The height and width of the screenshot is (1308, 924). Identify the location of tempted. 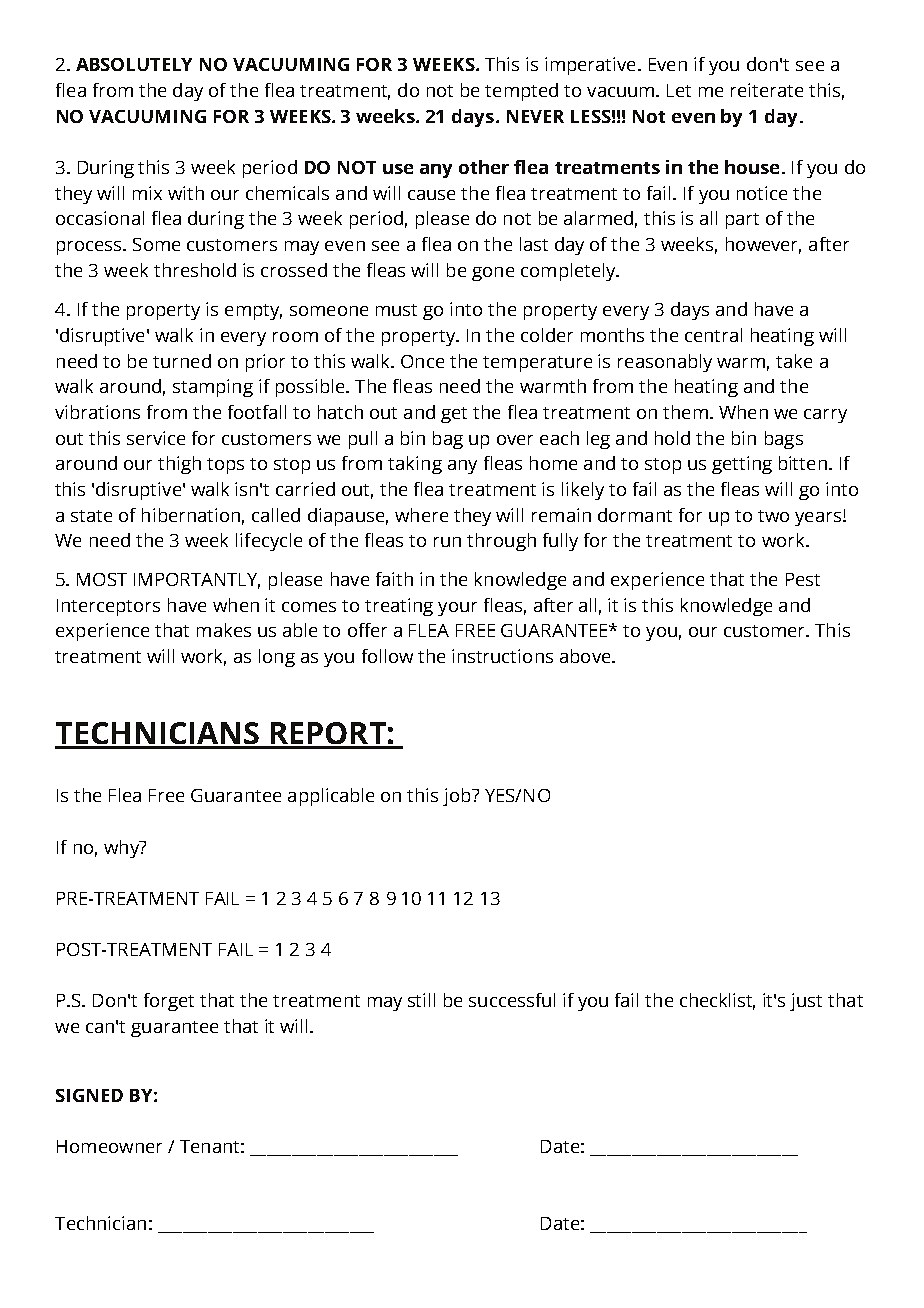
(521, 92).
